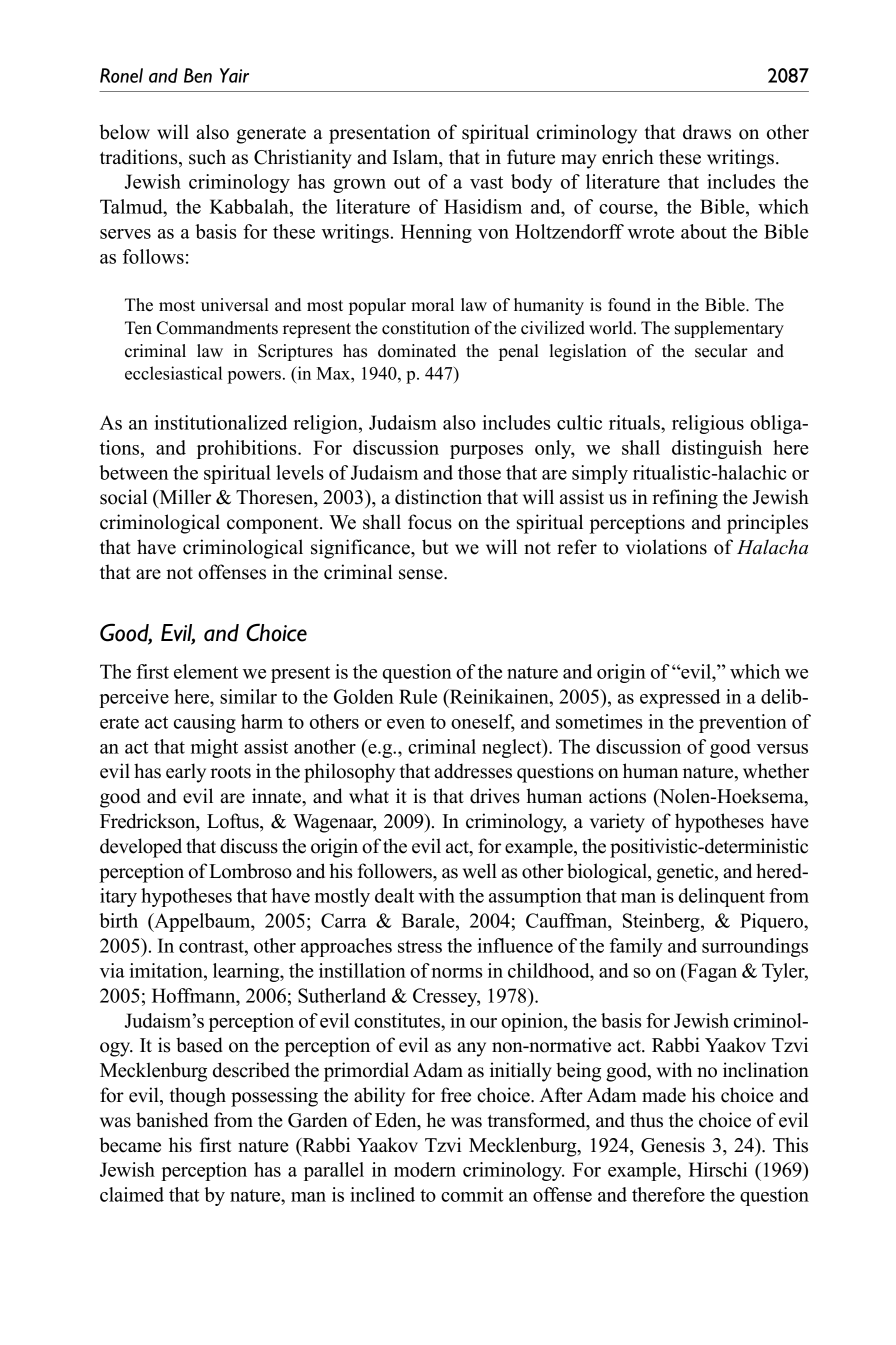  Describe the element at coordinates (172, 1120) in the screenshot. I see `banished` at that location.
